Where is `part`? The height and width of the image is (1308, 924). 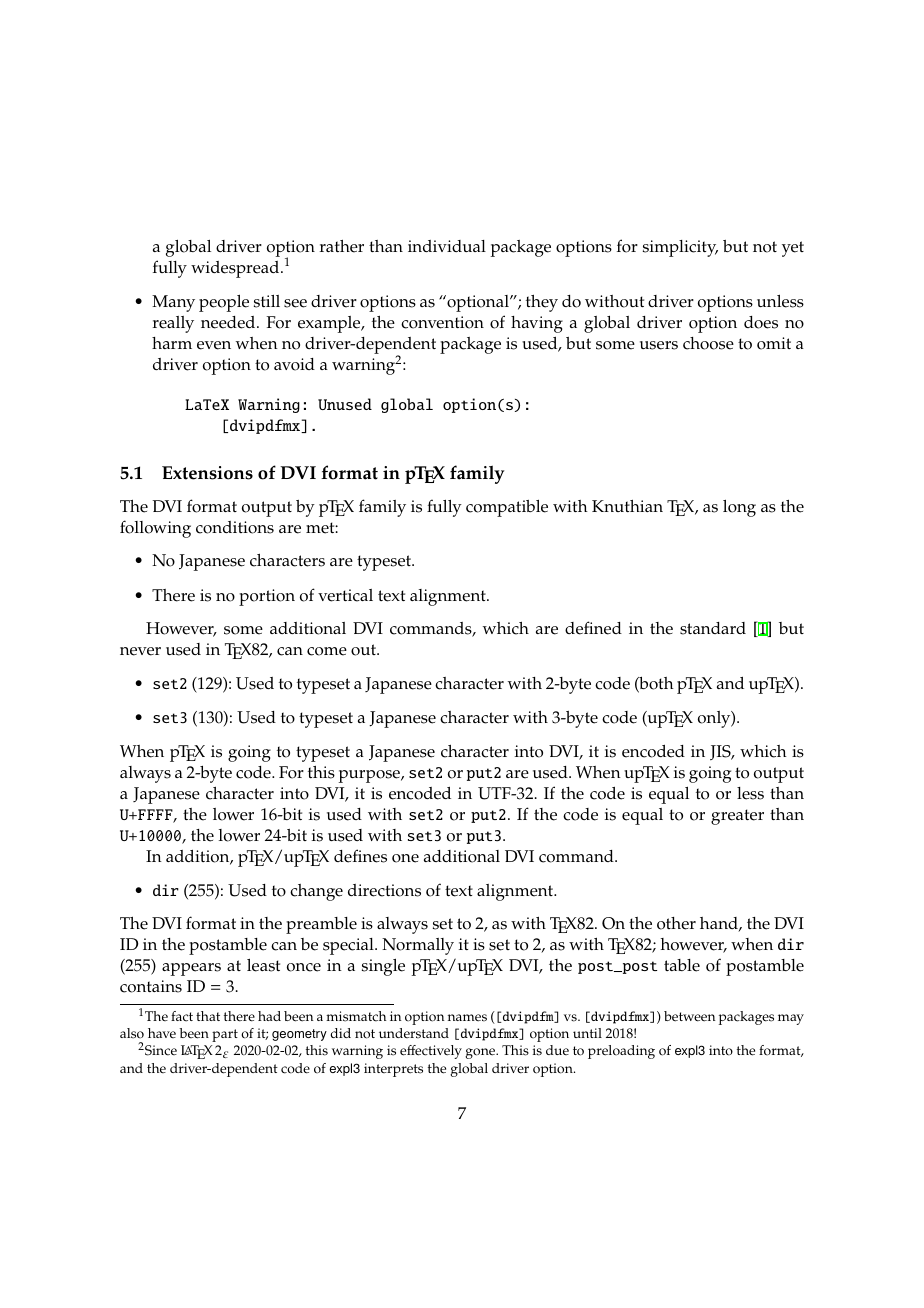 part is located at coordinates (225, 1035).
